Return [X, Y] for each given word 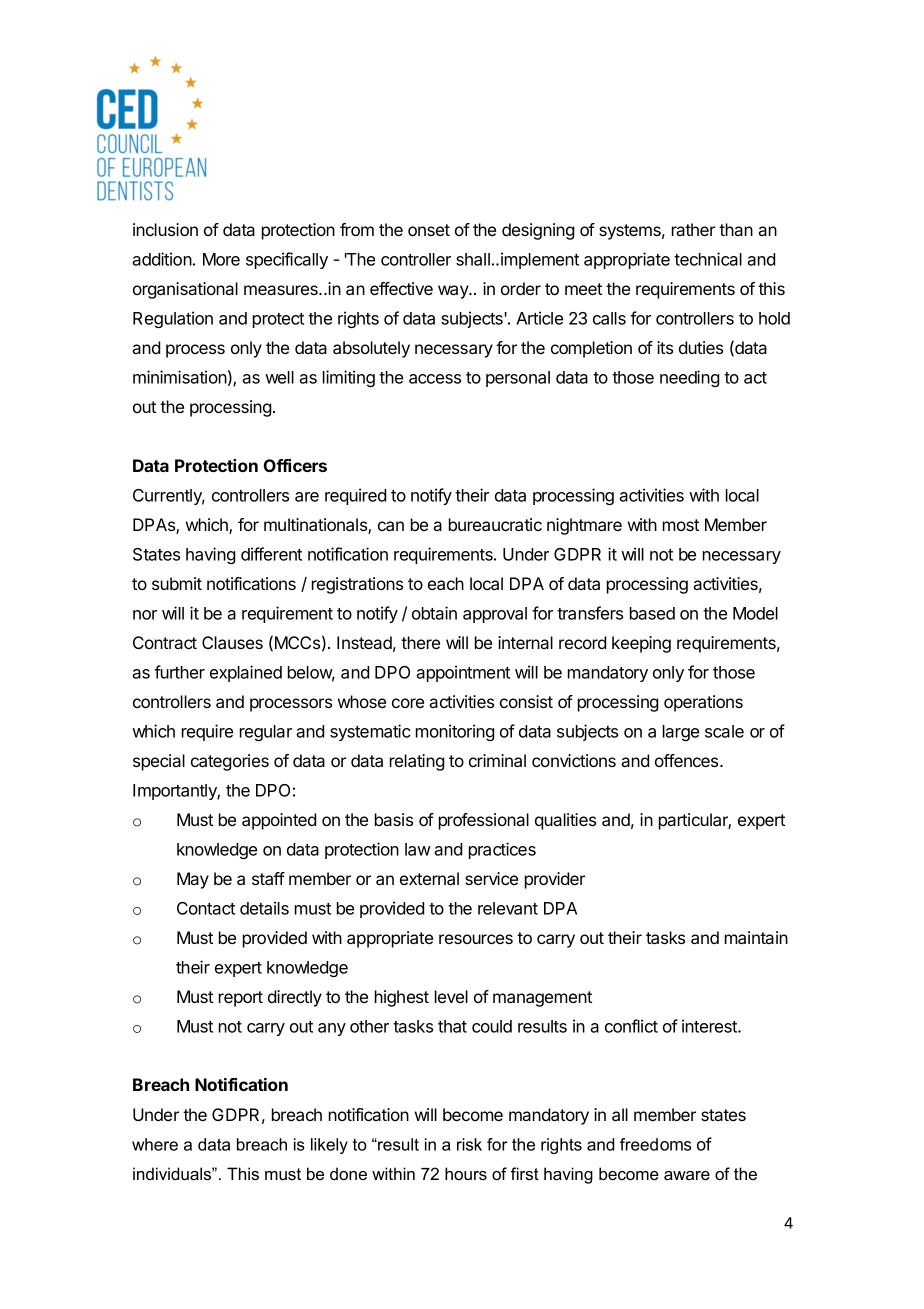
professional [484, 821]
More [221, 259]
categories [230, 762]
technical [708, 259]
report [241, 999]
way [454, 292]
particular [695, 821]
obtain [434, 613]
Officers [295, 465]
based [652, 613]
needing [690, 378]
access [435, 379]
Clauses [232, 642]
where [155, 1144]
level [451, 996]
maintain [756, 937]
